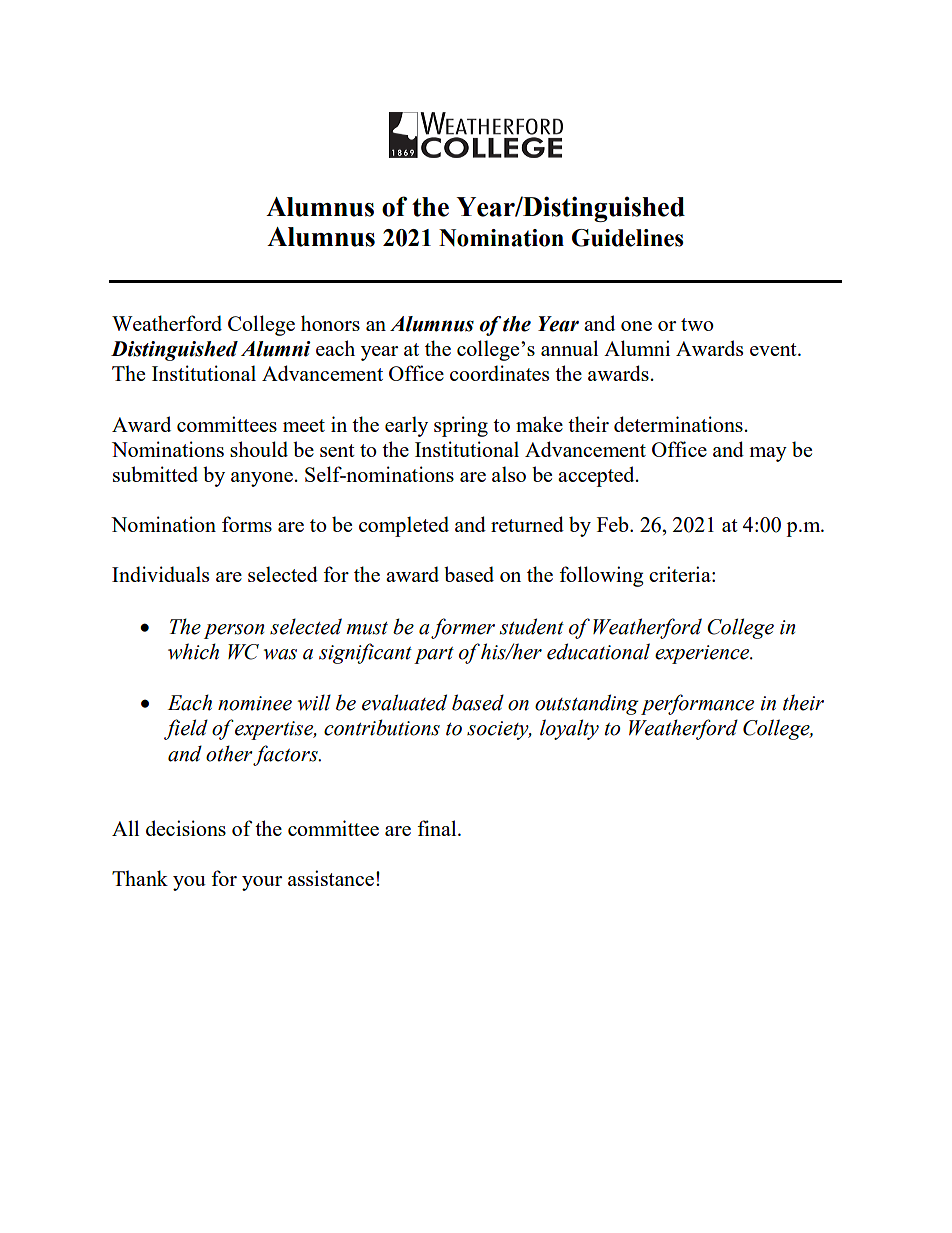 This screenshot has width=952, height=1233. What do you see at coordinates (697, 704) in the screenshot?
I see `performance` at bounding box center [697, 704].
